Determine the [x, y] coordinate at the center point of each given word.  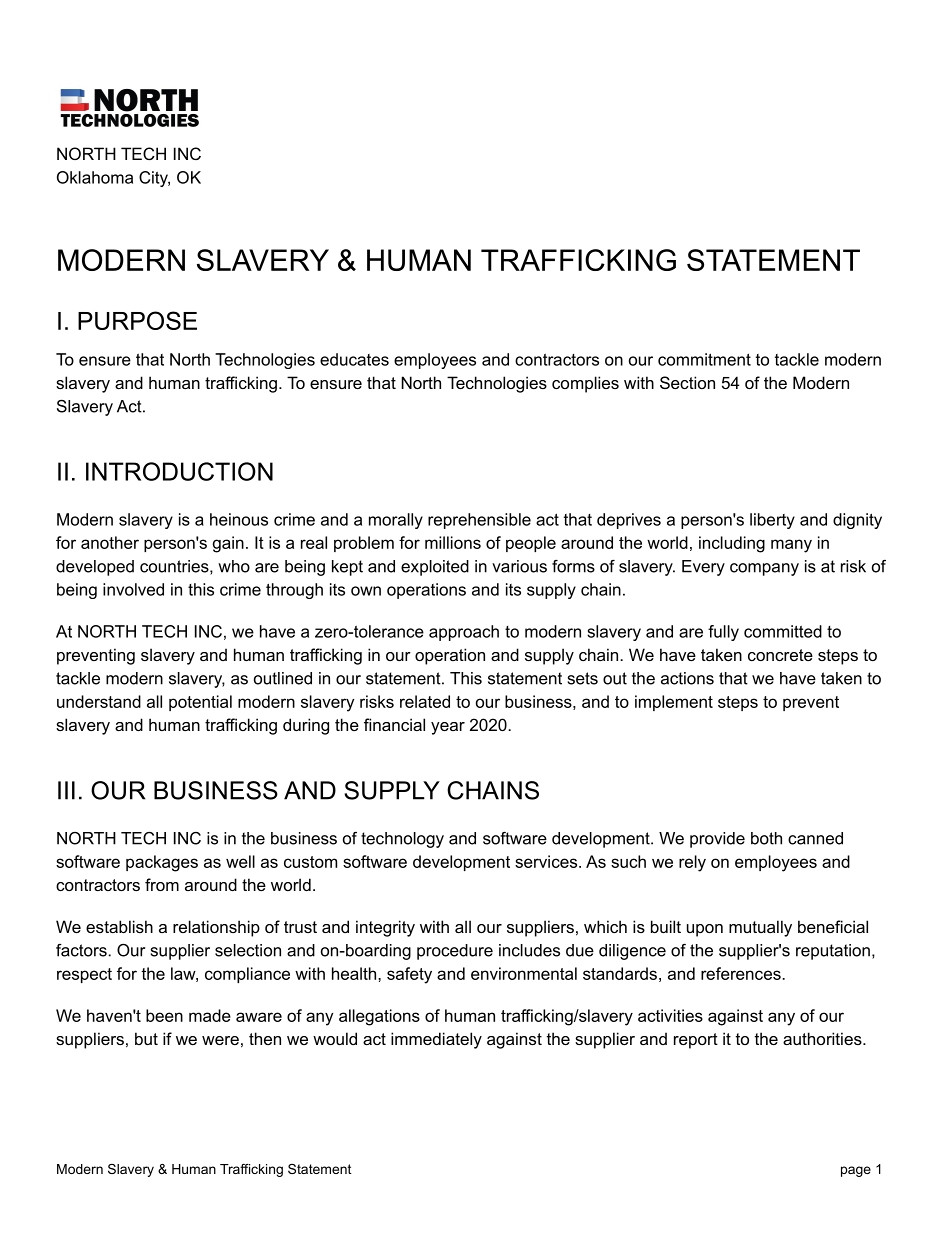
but [146, 1038]
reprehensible [479, 521]
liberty [772, 521]
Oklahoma [95, 177]
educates [354, 359]
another [110, 542]
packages [162, 863]
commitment [704, 359]
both [766, 838]
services [547, 861]
